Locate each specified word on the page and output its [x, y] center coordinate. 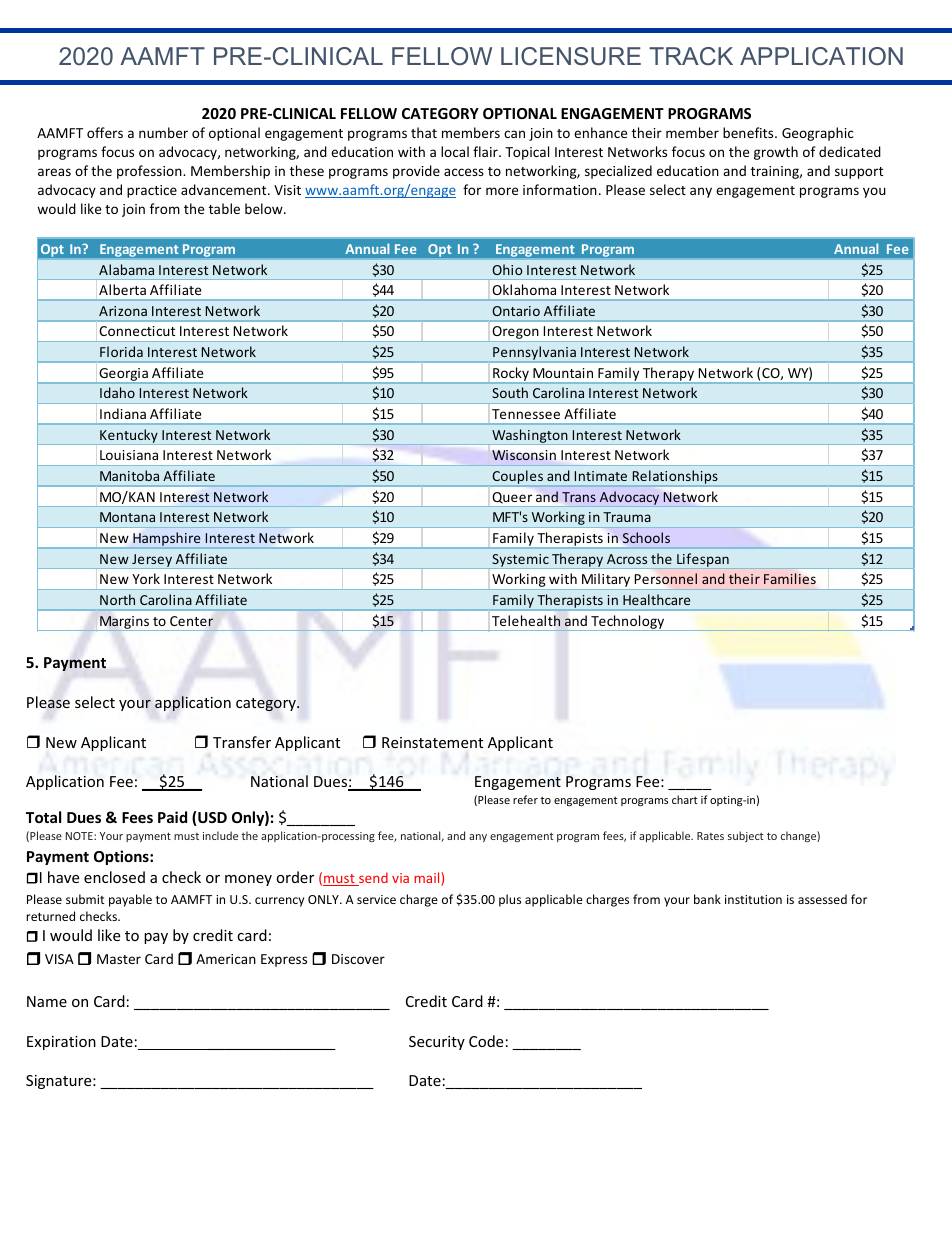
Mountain [563, 373]
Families [790, 578]
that [424, 132]
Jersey [152, 561]
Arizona [123, 311]
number [163, 132]
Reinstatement [432, 742]
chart [685, 799]
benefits [749, 132]
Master [119, 959]
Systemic [520, 561]
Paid [172, 817]
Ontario [516, 311]
